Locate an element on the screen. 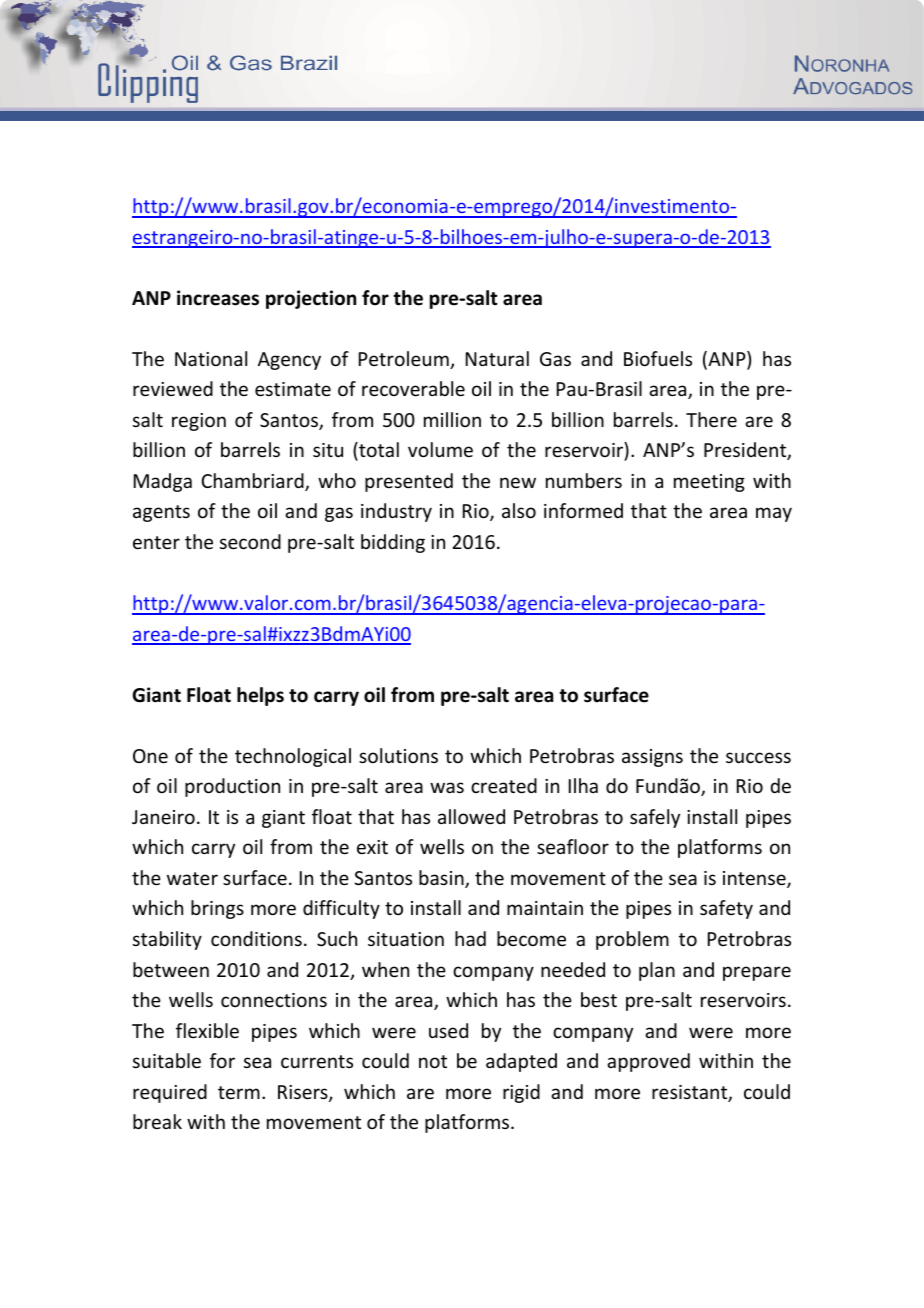 This screenshot has width=924, height=1308. helps is located at coordinates (260, 696).
